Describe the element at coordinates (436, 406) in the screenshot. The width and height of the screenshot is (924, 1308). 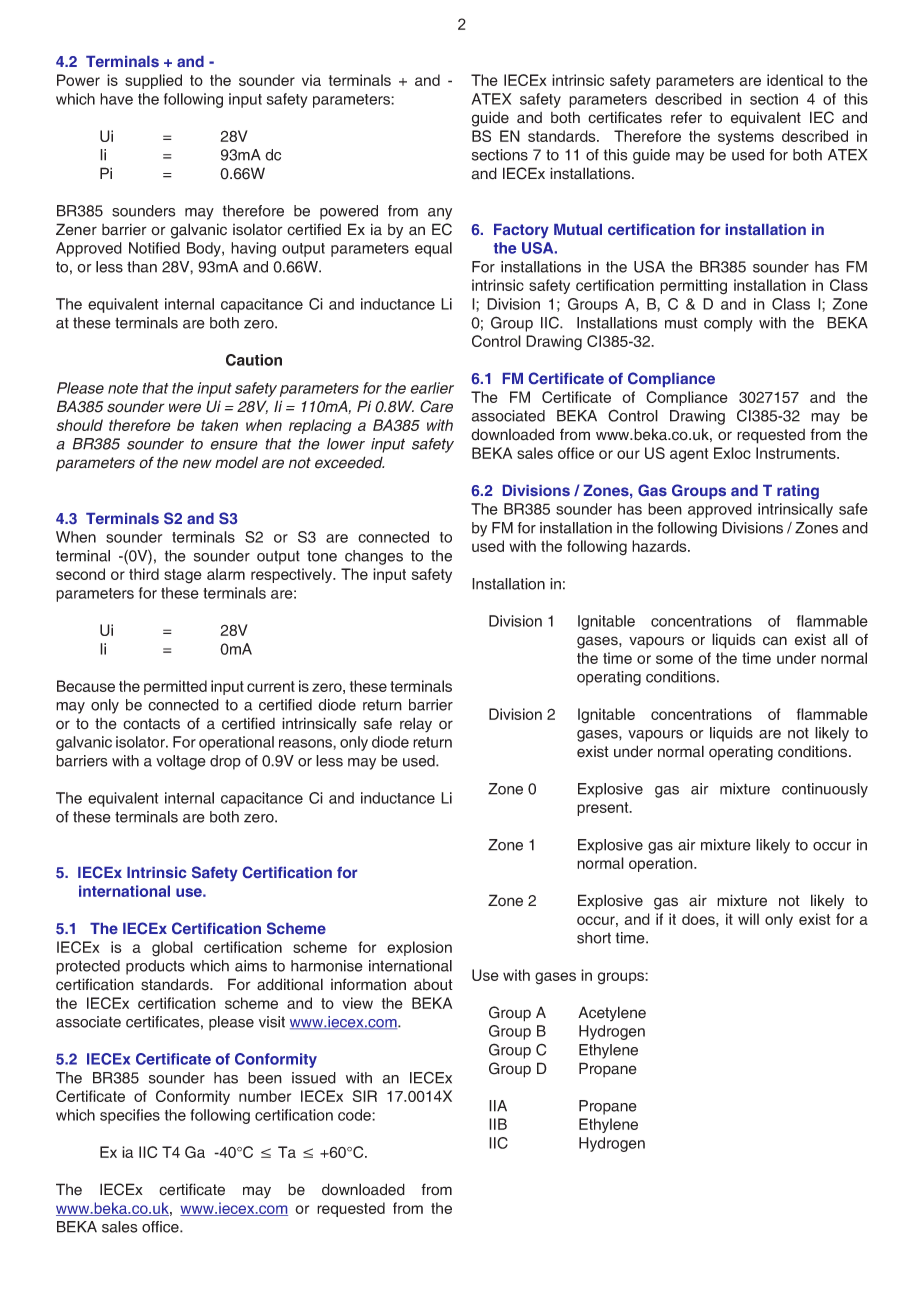
I see `Care` at that location.
